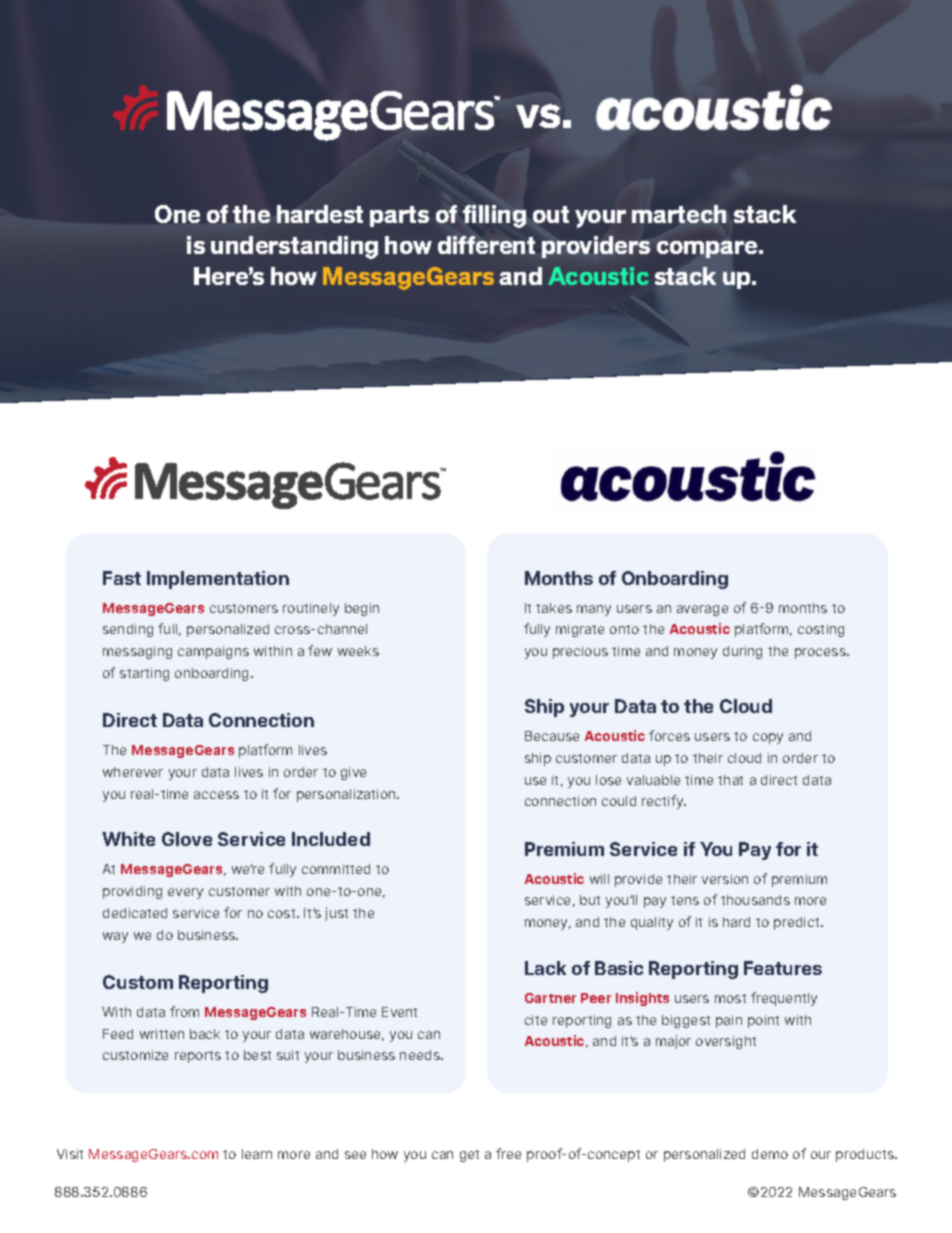 The width and height of the screenshot is (952, 1233). I want to click on Because, so click(552, 736).
